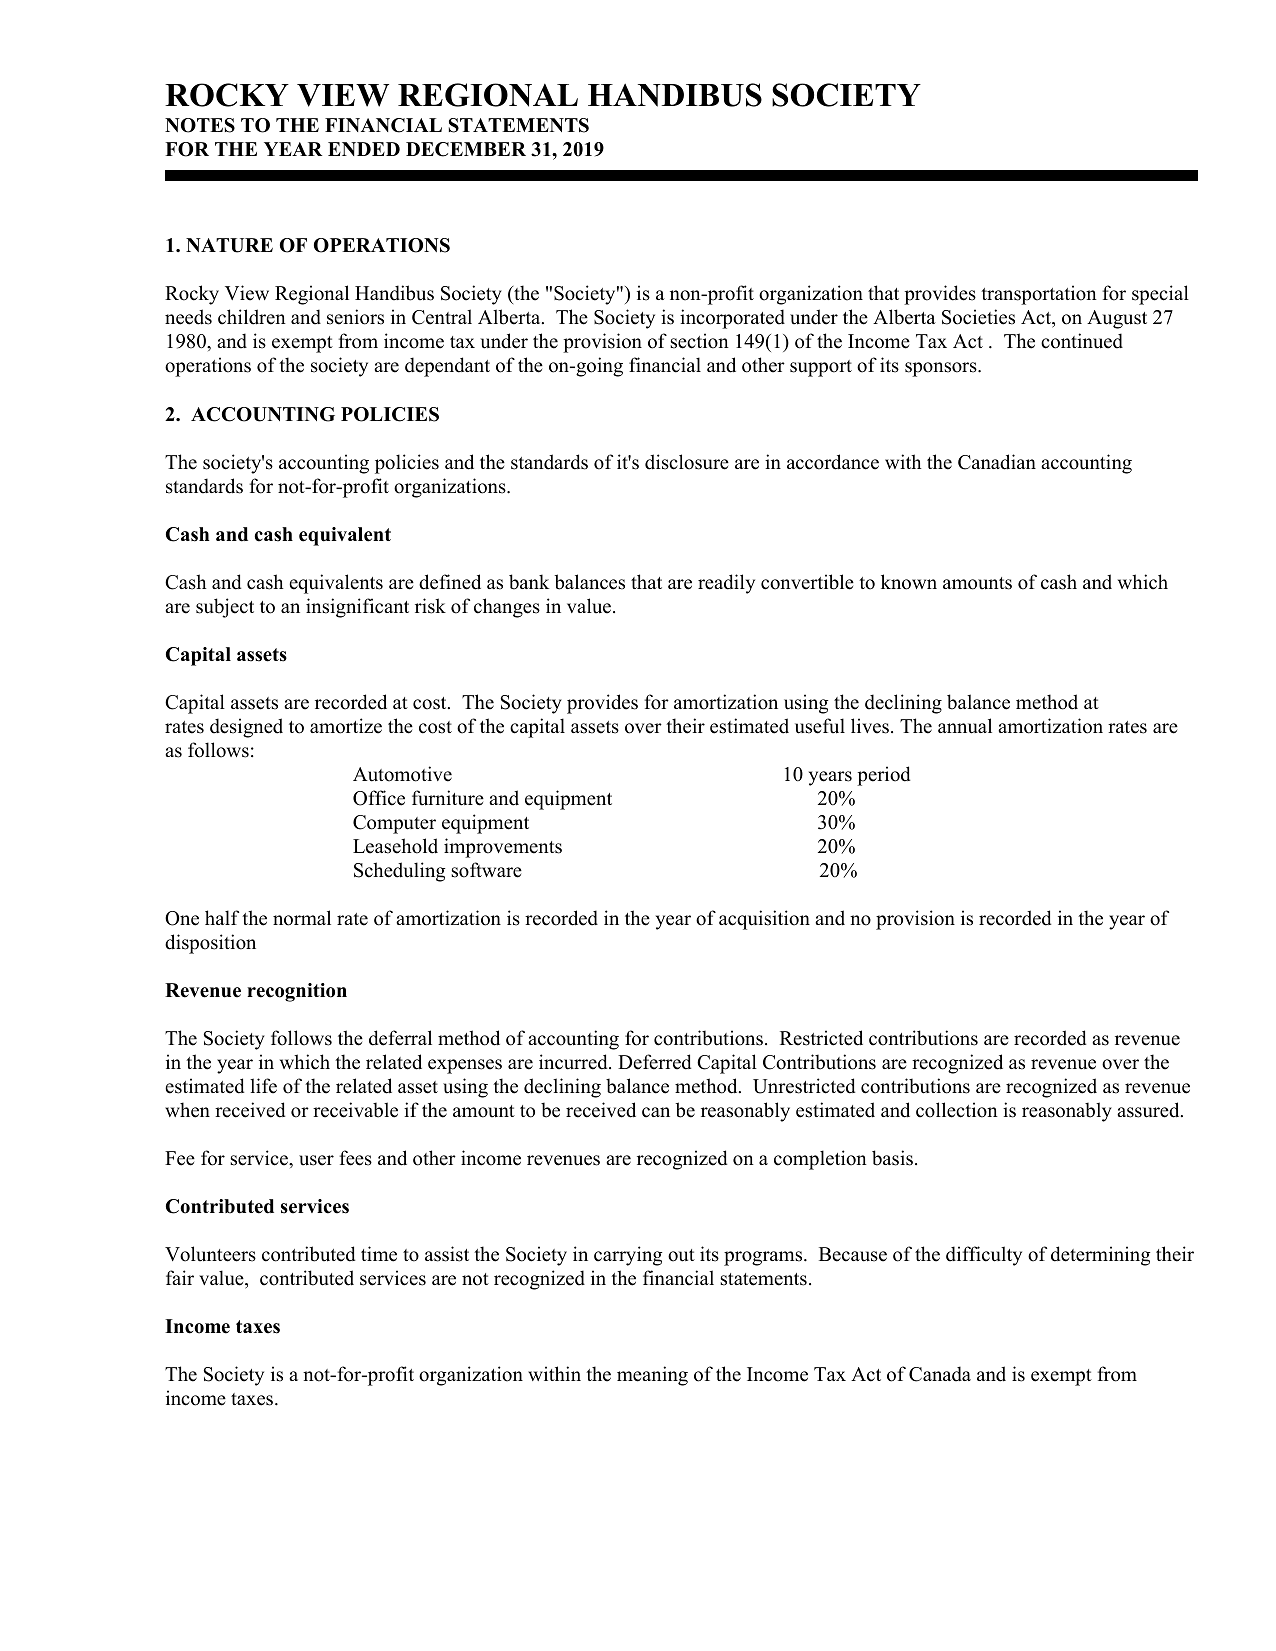  I want to click on DECEMBER, so click(466, 149).
